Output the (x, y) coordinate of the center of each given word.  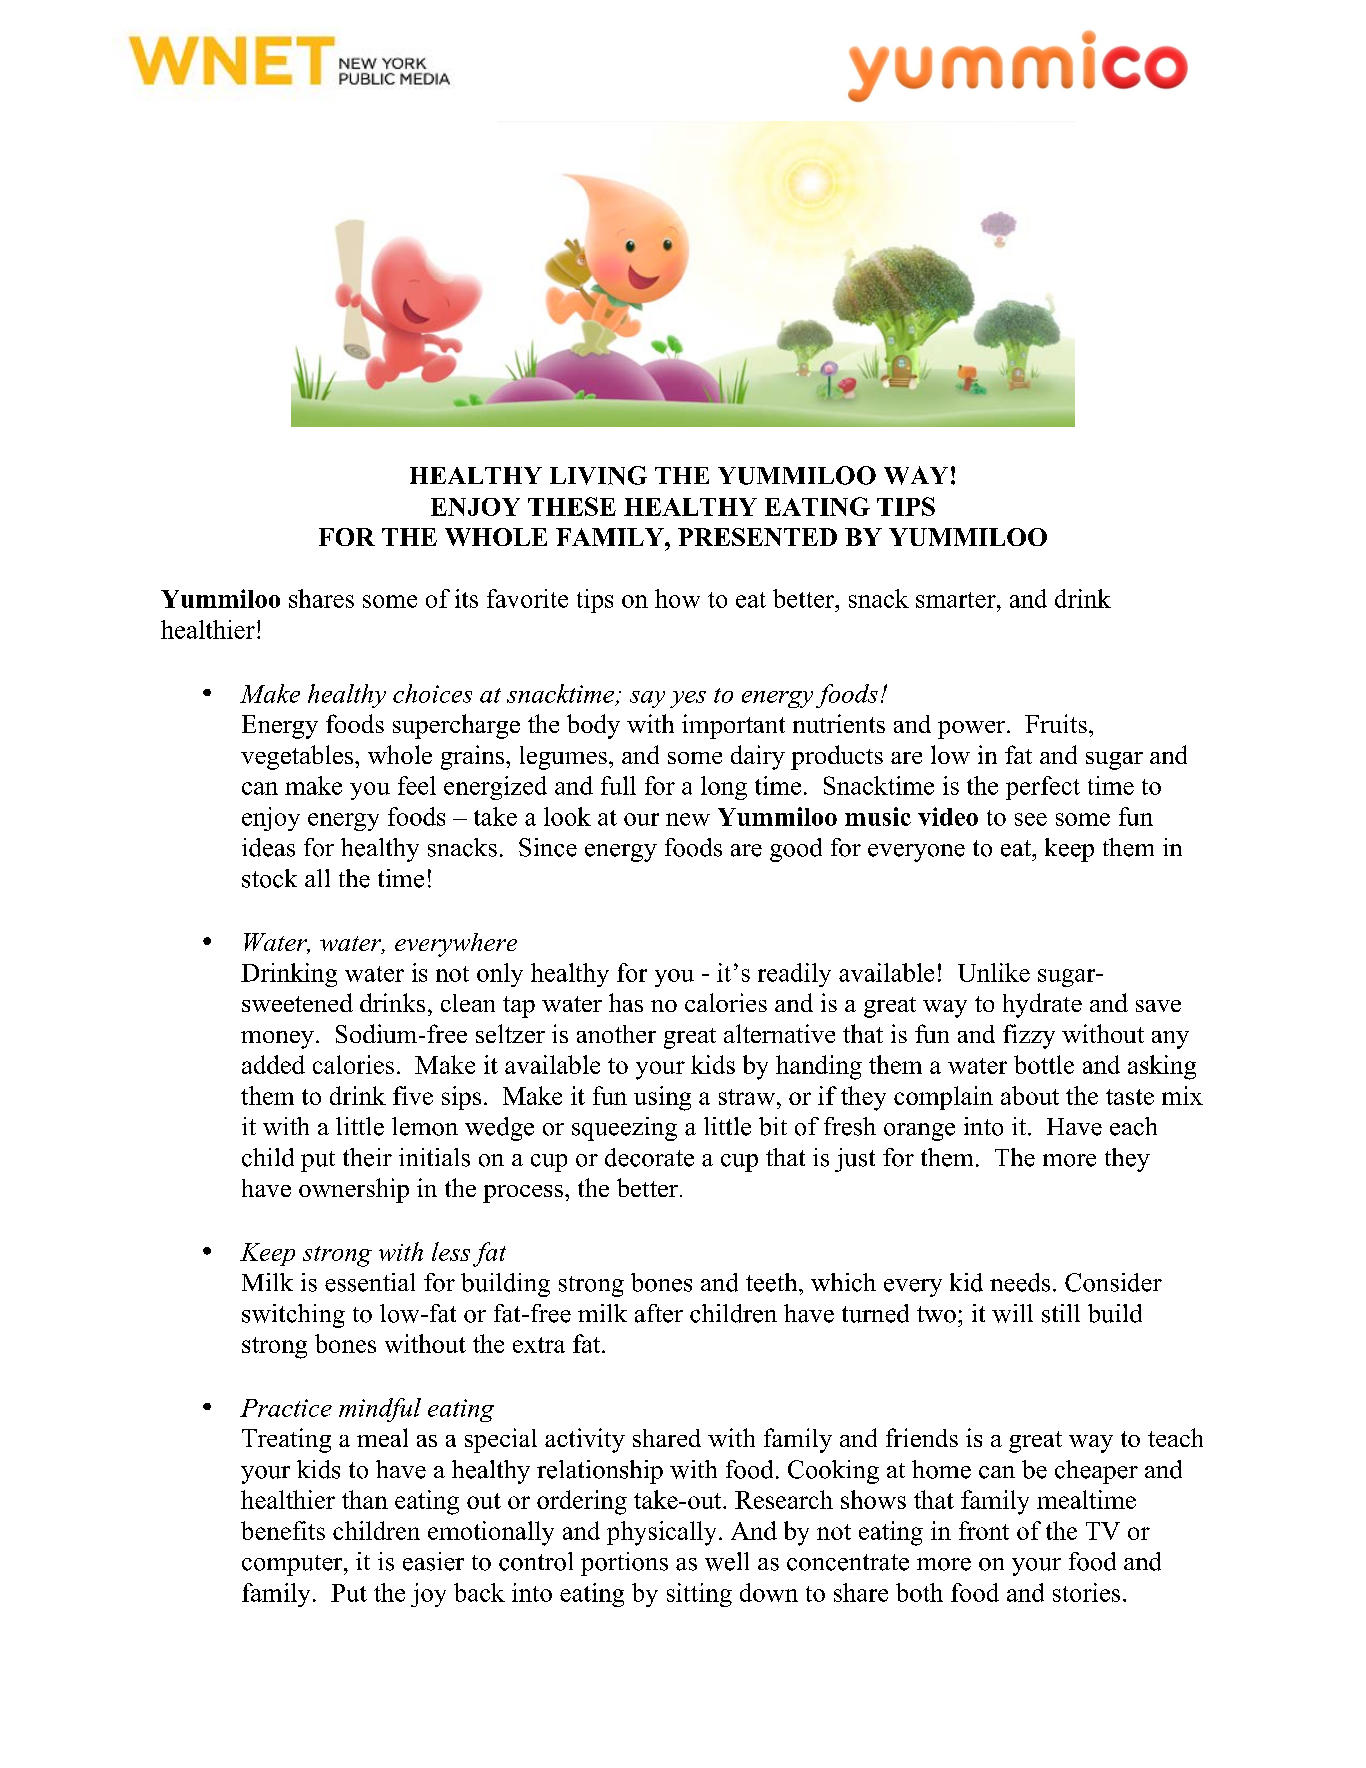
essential (370, 1282)
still (1061, 1313)
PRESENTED (757, 537)
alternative (779, 1033)
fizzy (1029, 1036)
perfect (1043, 788)
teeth (773, 1282)
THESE (572, 506)
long (724, 788)
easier (433, 1561)
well (727, 1561)
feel (417, 785)
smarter (957, 600)
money (277, 1040)
